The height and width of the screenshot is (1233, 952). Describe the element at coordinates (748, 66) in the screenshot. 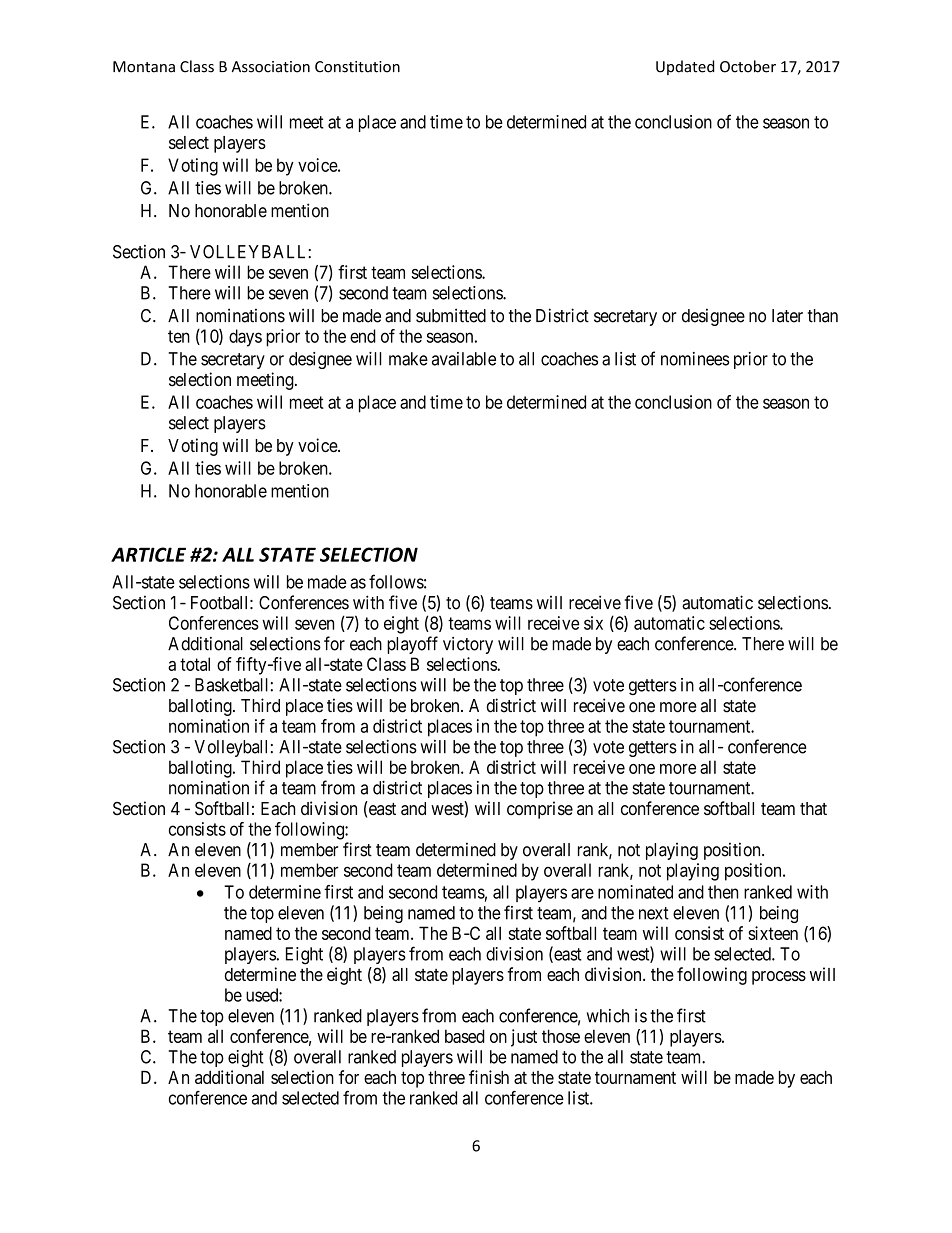

I see `October` at that location.
